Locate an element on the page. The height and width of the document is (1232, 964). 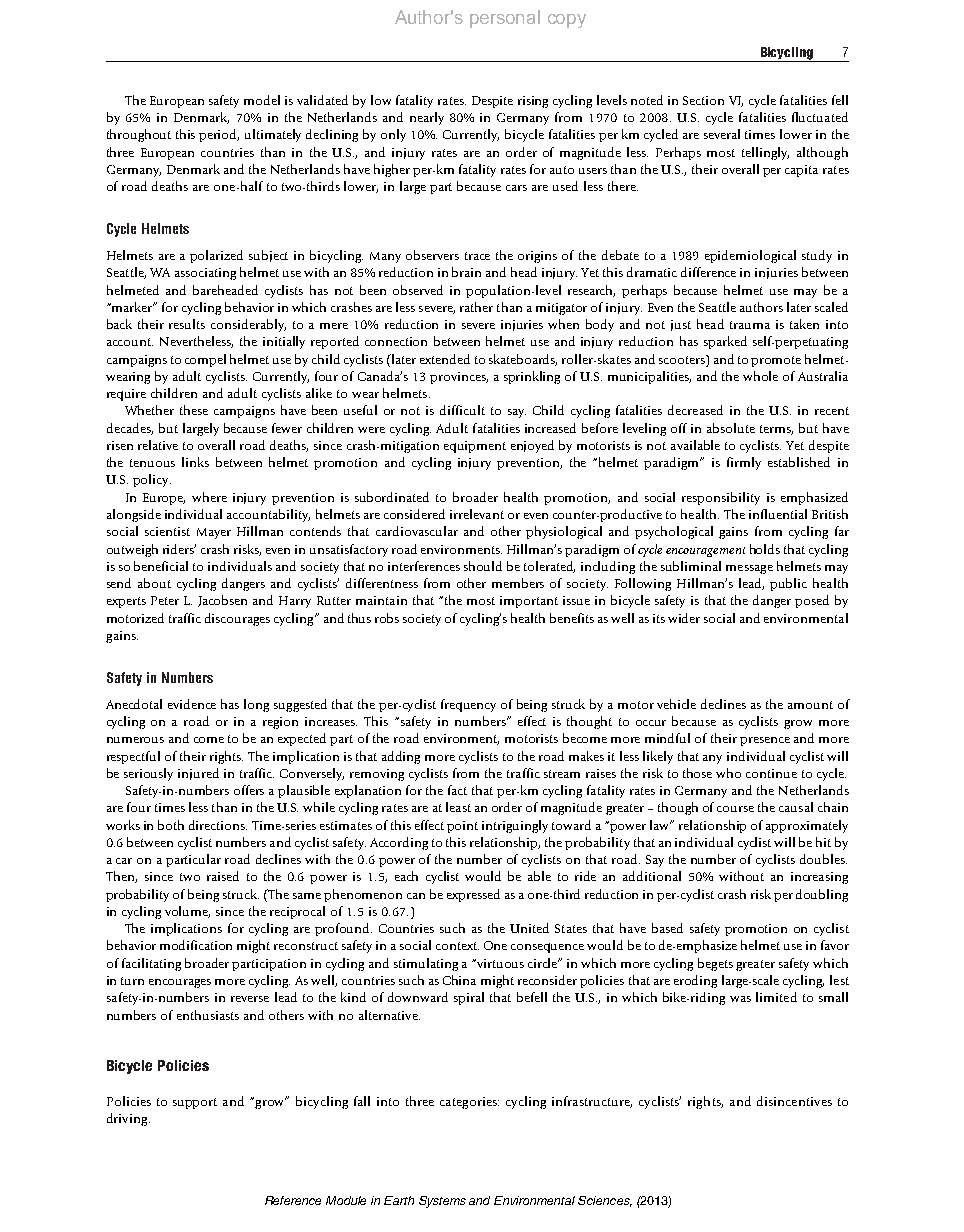
important is located at coordinates (529, 602).
